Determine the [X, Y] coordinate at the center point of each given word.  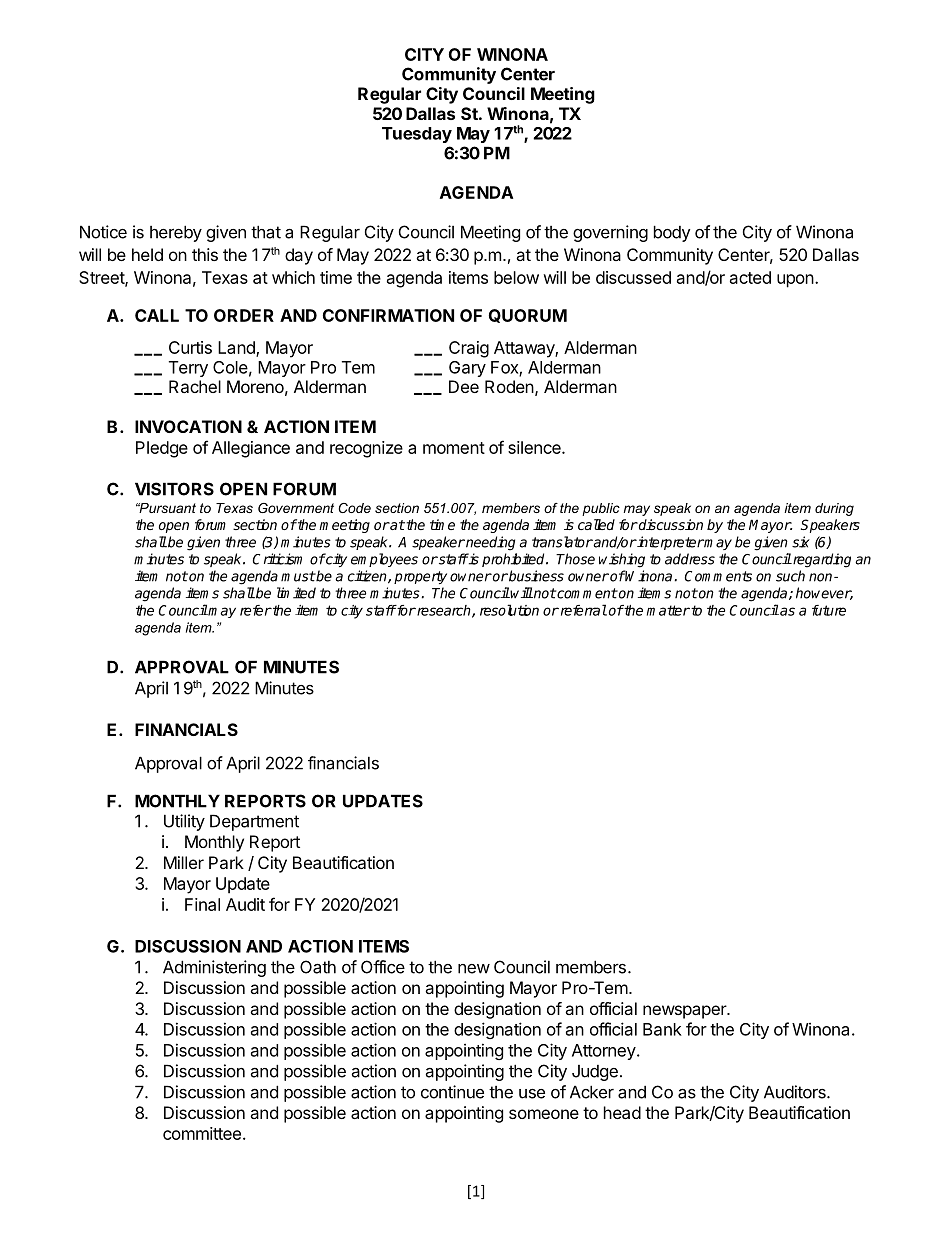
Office [383, 967]
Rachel [195, 386]
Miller [184, 862]
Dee [464, 386]
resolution [509, 610]
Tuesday [417, 135]
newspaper [685, 1012]
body [672, 233]
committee [202, 1133]
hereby [176, 233]
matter [668, 610]
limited [296, 593]
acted [750, 277]
